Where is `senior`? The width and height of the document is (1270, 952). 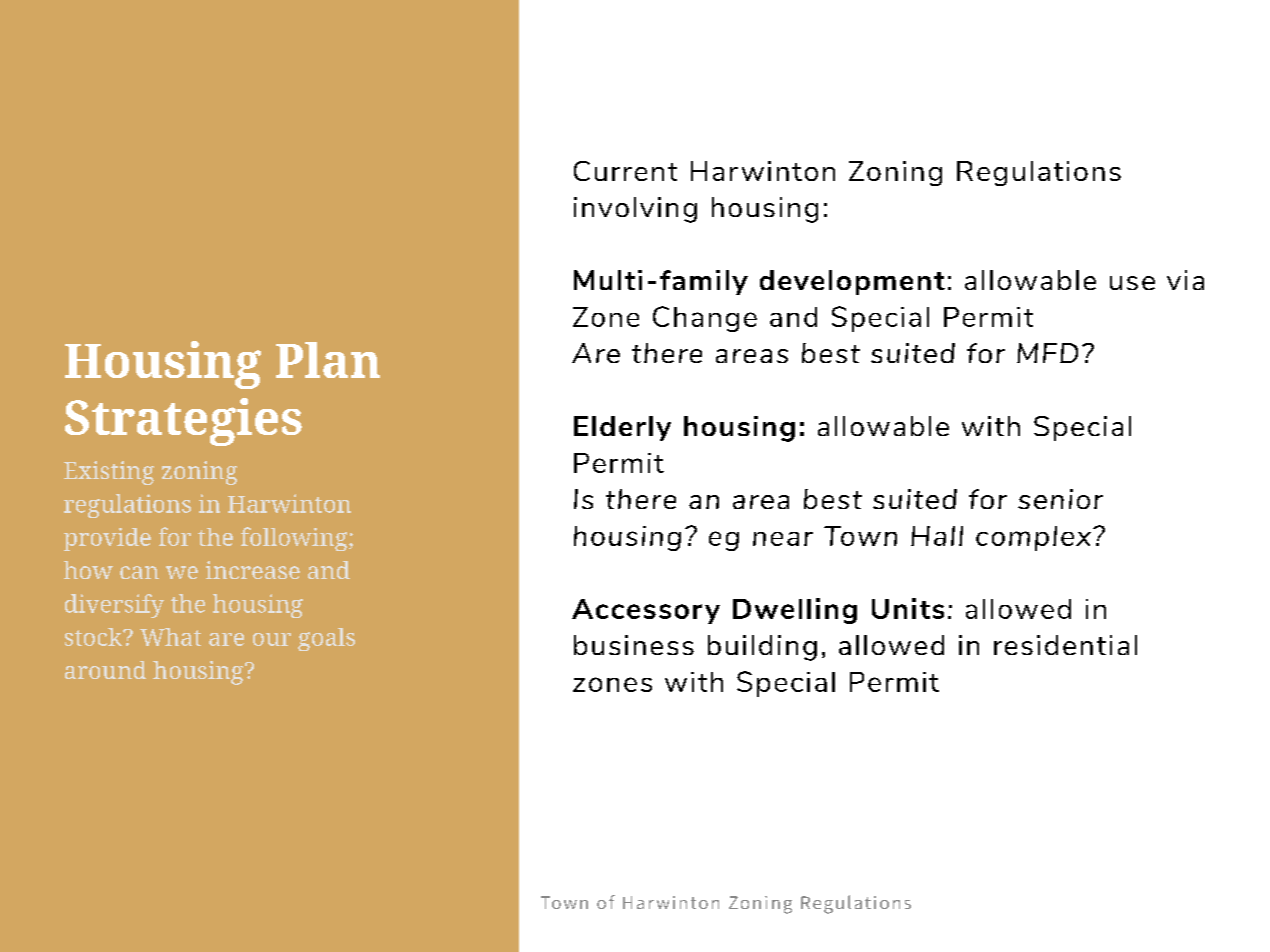 senior is located at coordinates (1060, 499).
